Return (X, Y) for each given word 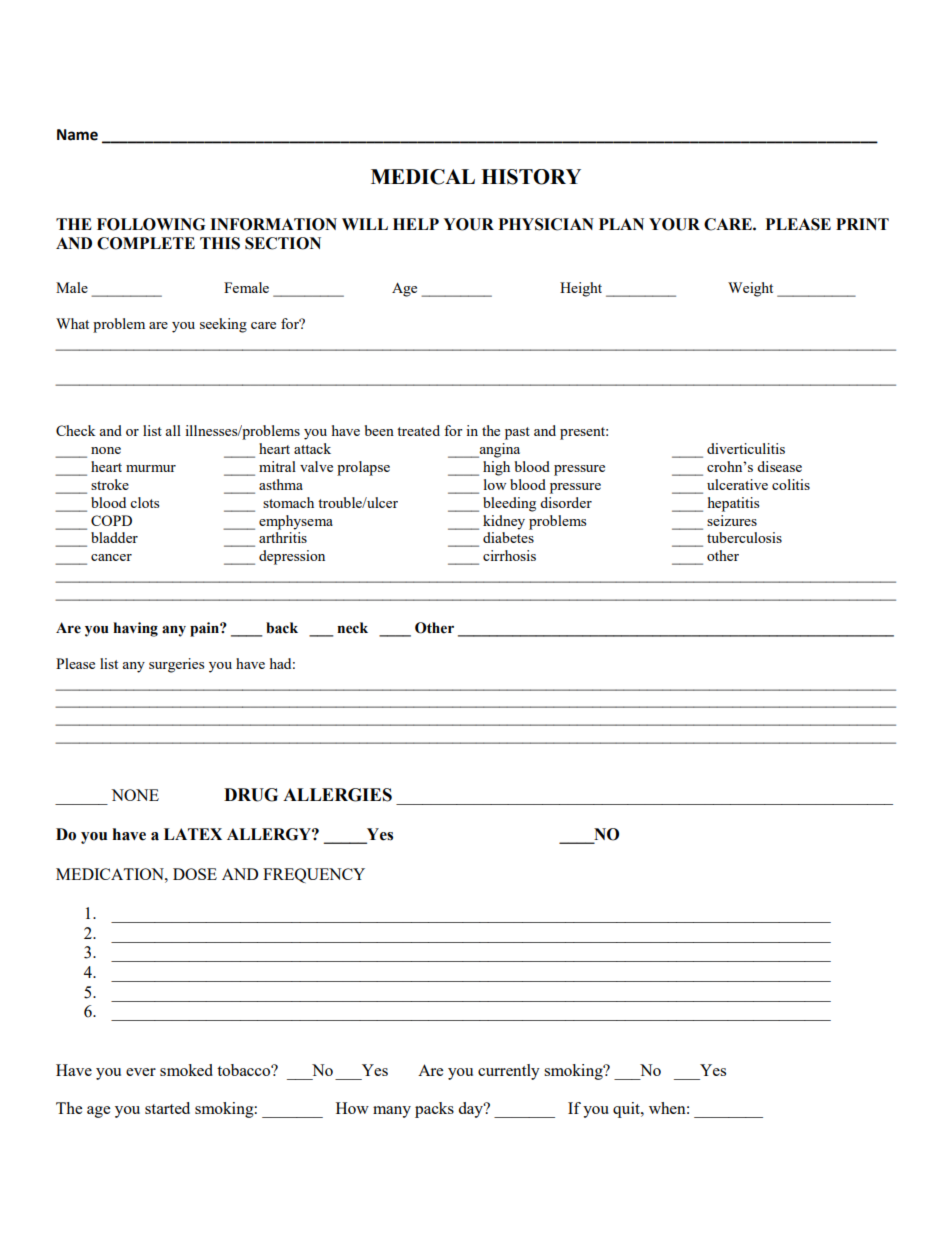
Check (76, 430)
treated (418, 430)
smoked (186, 1070)
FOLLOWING (151, 224)
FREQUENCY (314, 875)
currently (509, 1072)
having (135, 629)
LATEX (193, 834)
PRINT (862, 224)
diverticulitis (746, 448)
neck (352, 628)
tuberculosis (744, 537)
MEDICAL (423, 177)
